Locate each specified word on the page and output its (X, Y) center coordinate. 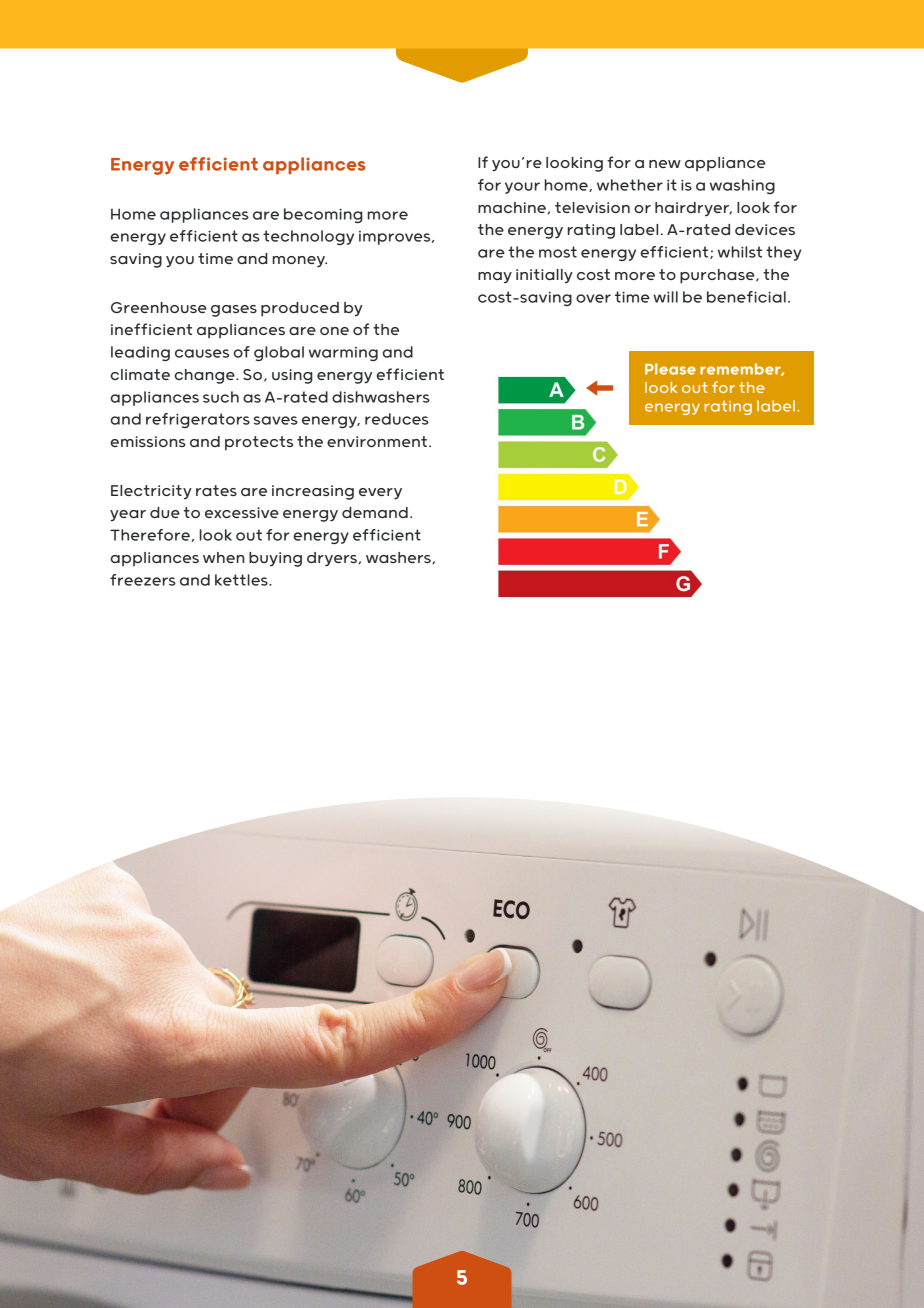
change (206, 376)
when (224, 557)
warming (343, 354)
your (522, 188)
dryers (332, 559)
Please (670, 369)
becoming (323, 215)
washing (742, 186)
